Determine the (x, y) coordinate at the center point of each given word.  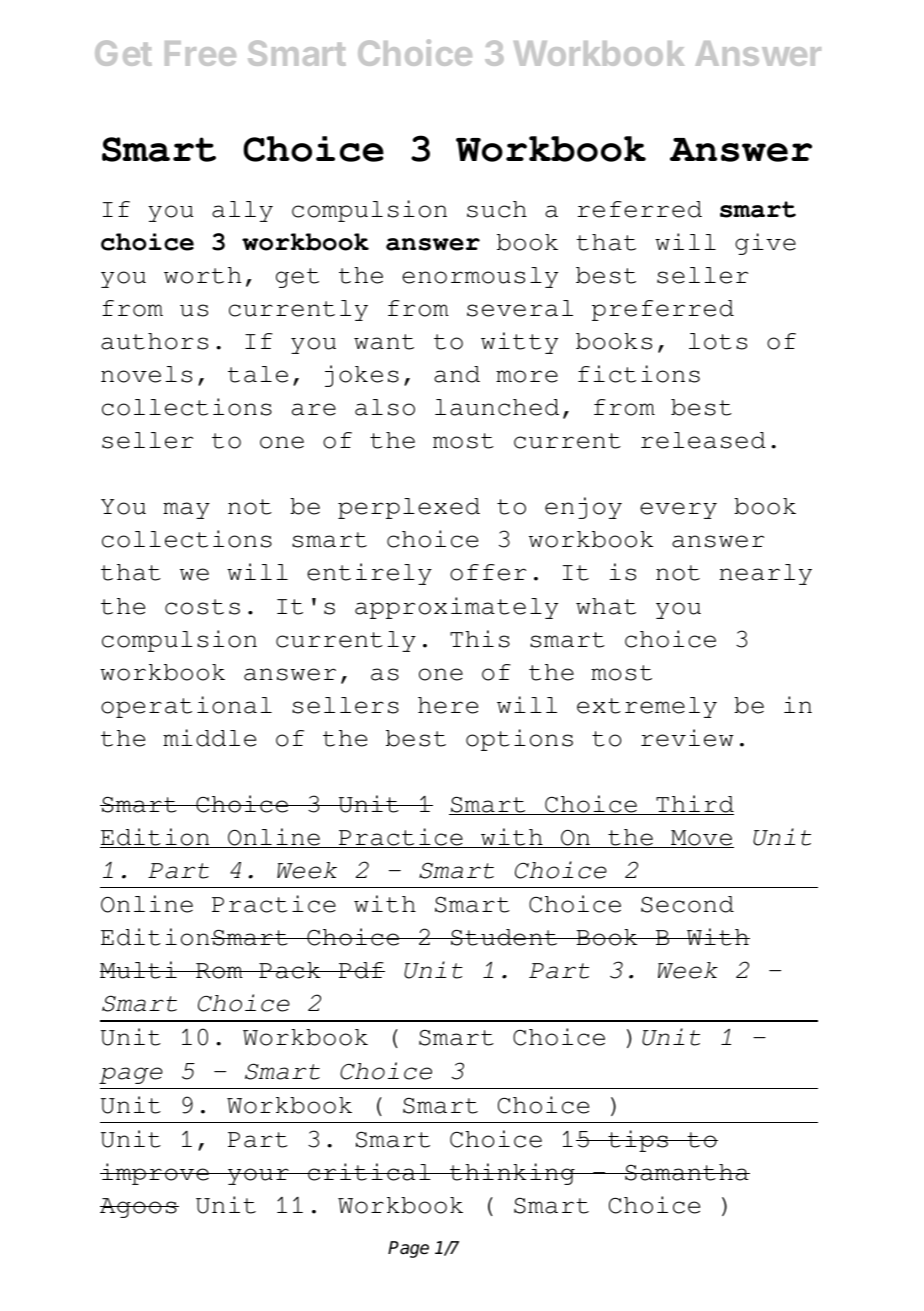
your (258, 1176)
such (497, 209)
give (765, 244)
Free (200, 53)
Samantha (686, 1172)
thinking (512, 1174)
